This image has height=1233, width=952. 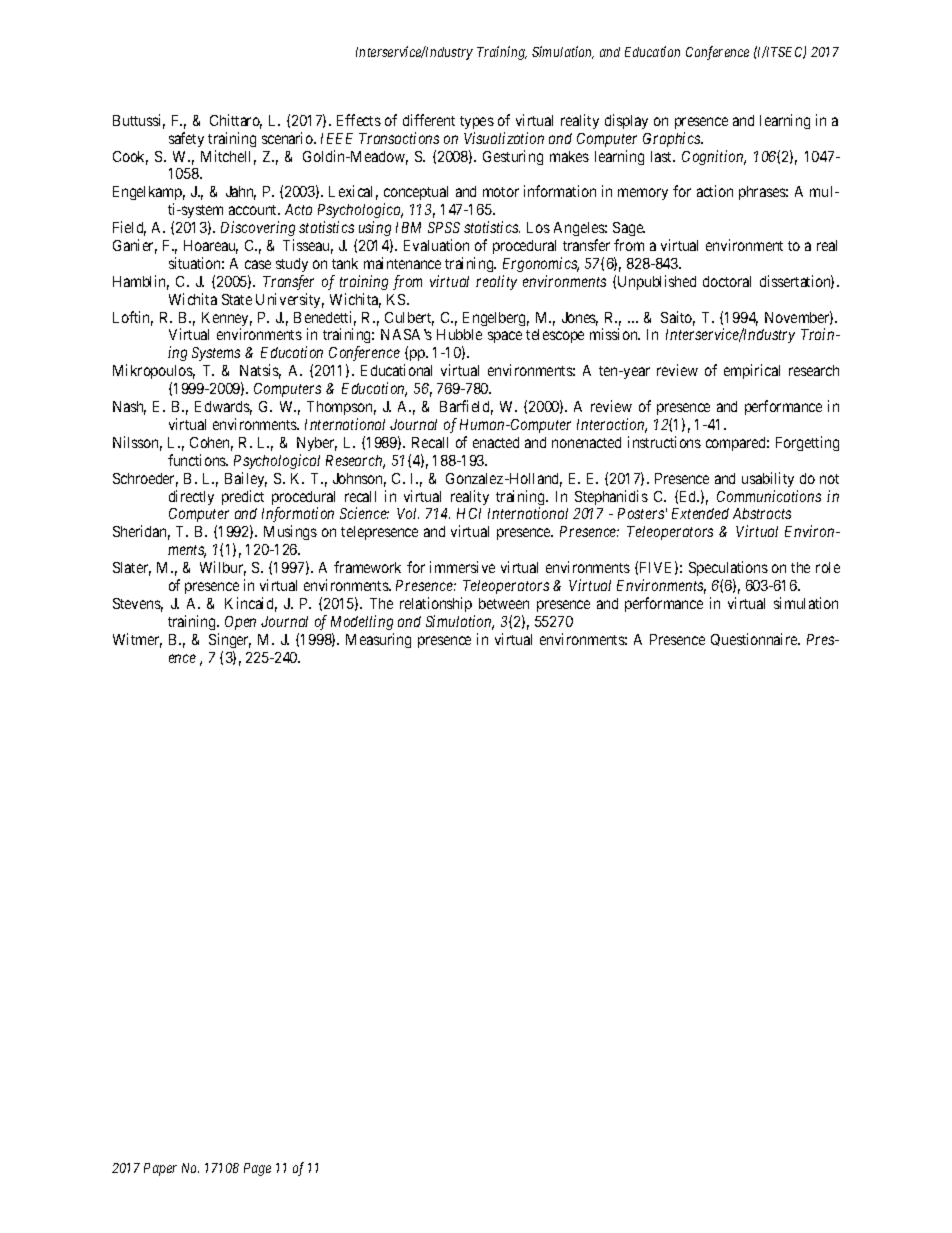 What do you see at coordinates (160, 1169) in the image?
I see `Paper` at bounding box center [160, 1169].
